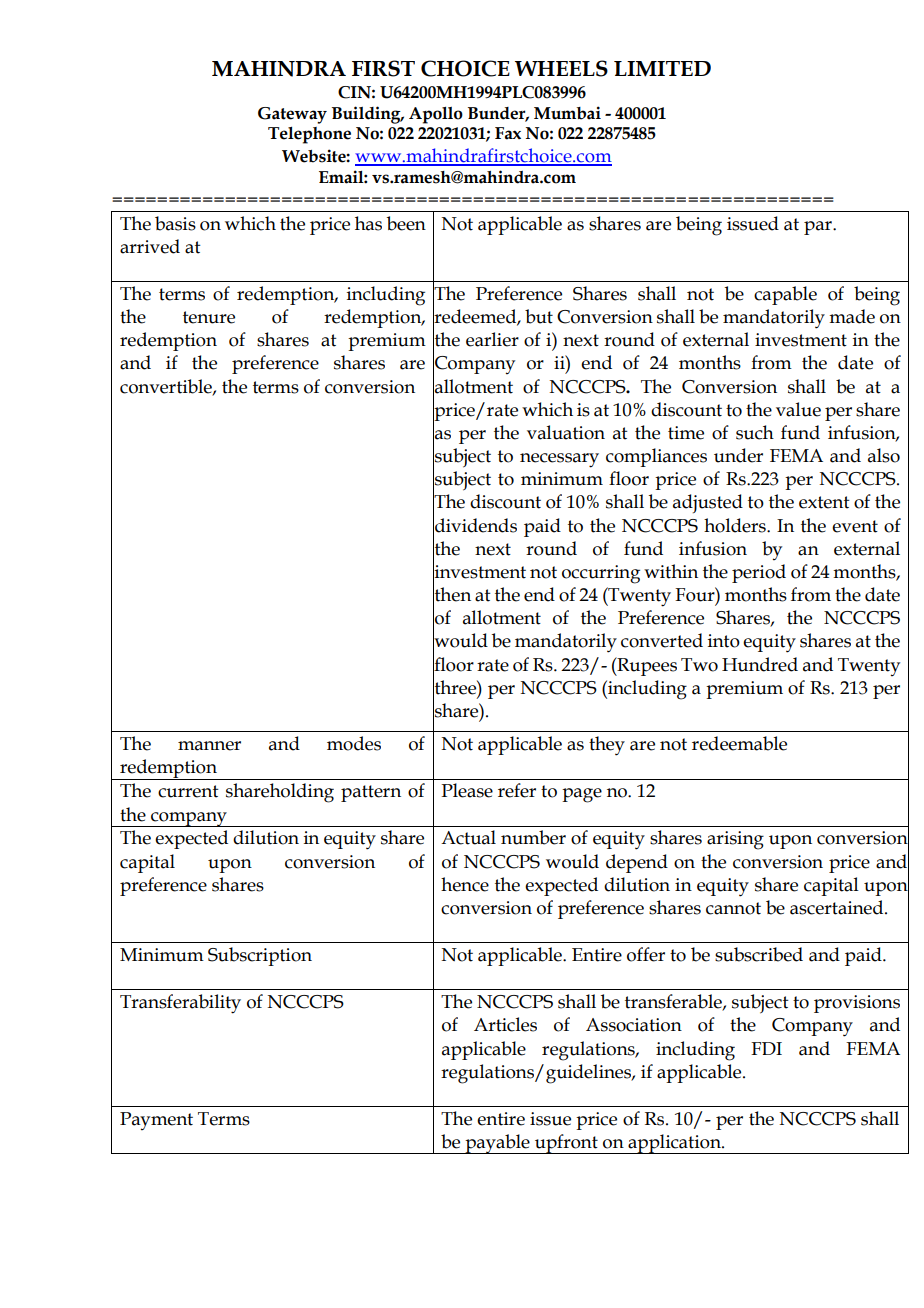 The image size is (924, 1308). What do you see at coordinates (497, 1144) in the image?
I see `payable` at bounding box center [497, 1144].
